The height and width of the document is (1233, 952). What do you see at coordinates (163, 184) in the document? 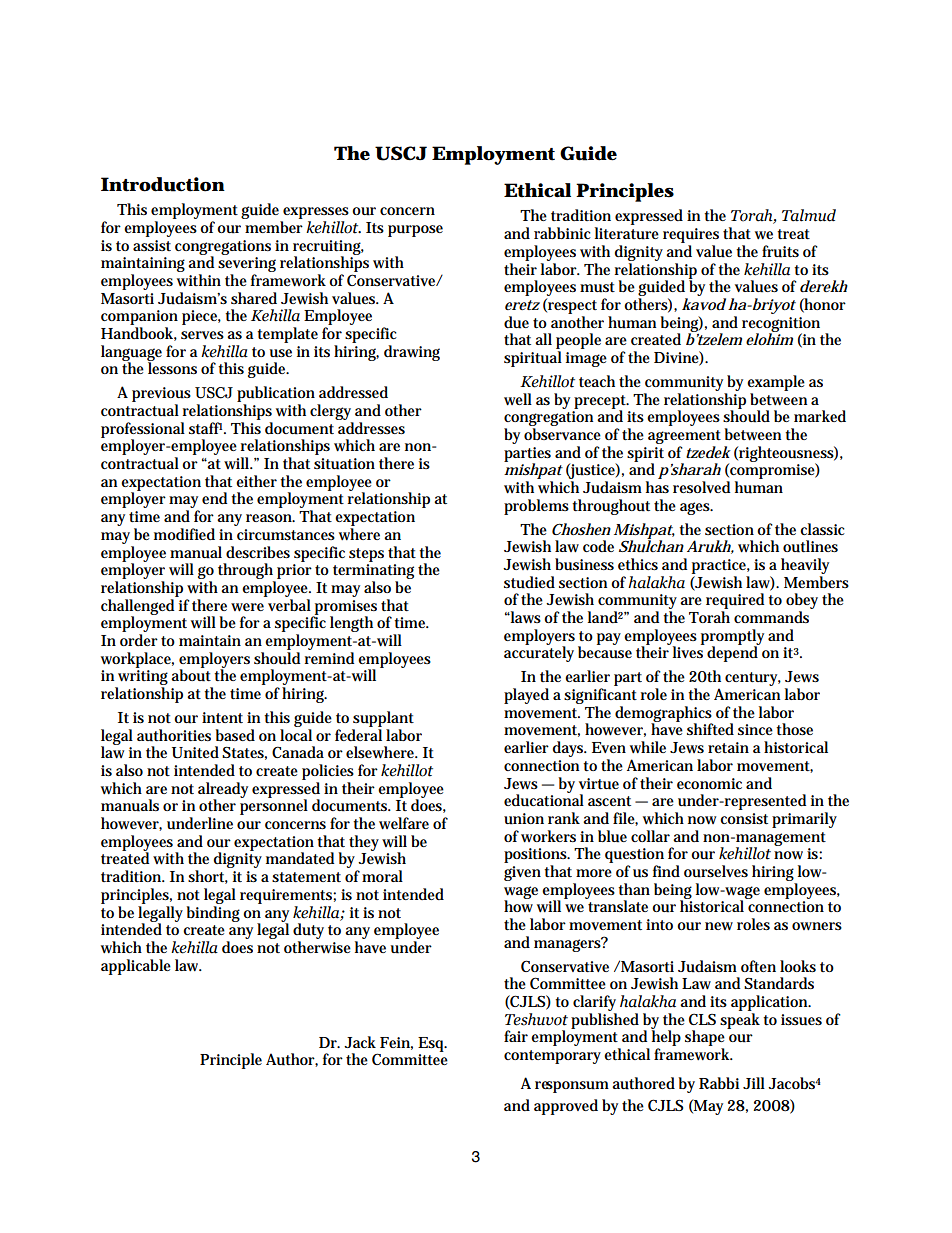
I see `Introduction` at bounding box center [163, 184].
